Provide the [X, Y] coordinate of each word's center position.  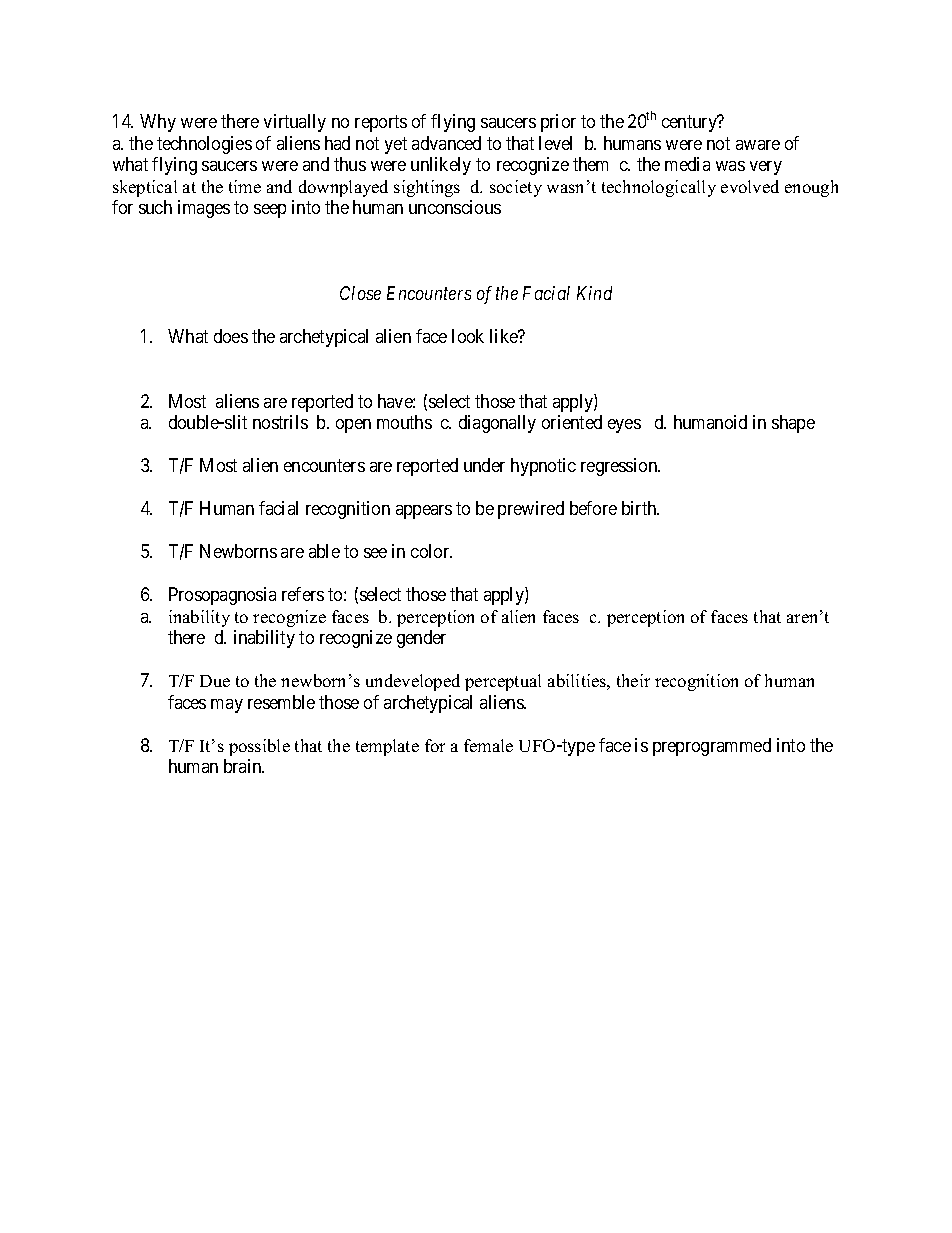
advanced [446, 143]
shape [793, 424]
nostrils [280, 422]
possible [259, 747]
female [488, 745]
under [484, 465]
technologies [204, 145]
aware [758, 145]
